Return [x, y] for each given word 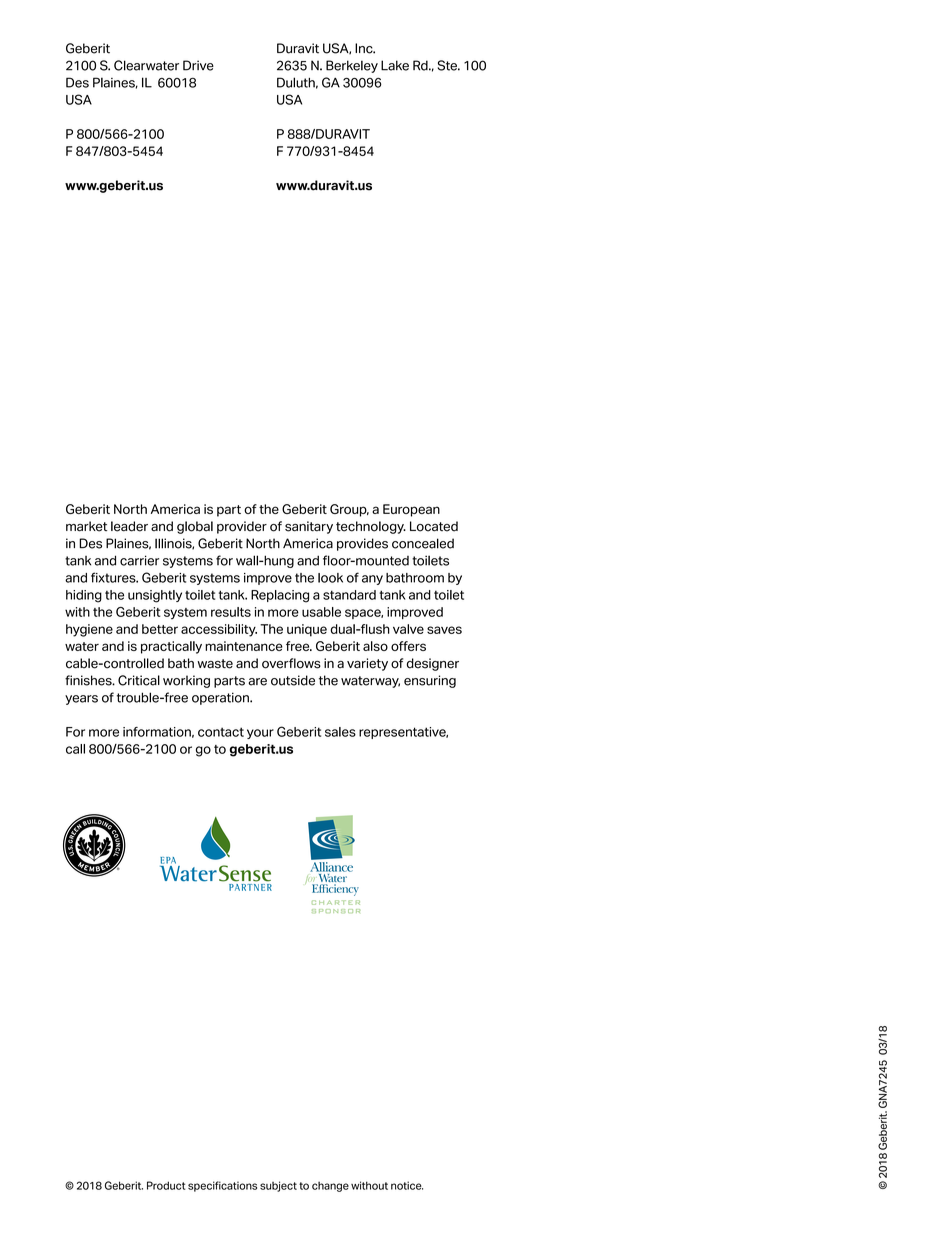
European [411, 510]
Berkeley [352, 66]
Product [166, 1185]
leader [129, 526]
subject [278, 1186]
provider [242, 527]
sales [340, 732]
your [260, 734]
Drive [198, 65]
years [81, 700]
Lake [395, 65]
